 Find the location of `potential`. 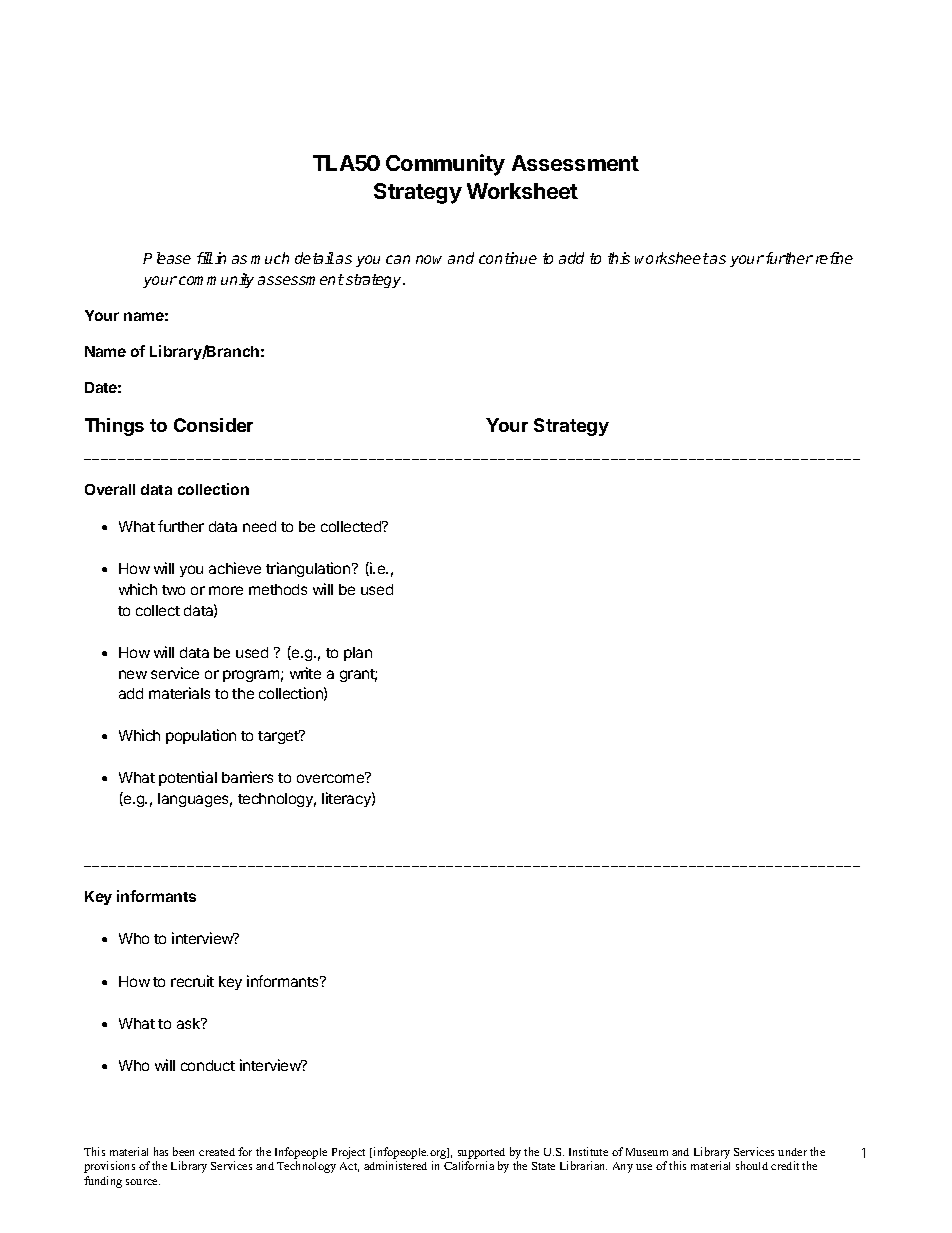

potential is located at coordinates (188, 778).
